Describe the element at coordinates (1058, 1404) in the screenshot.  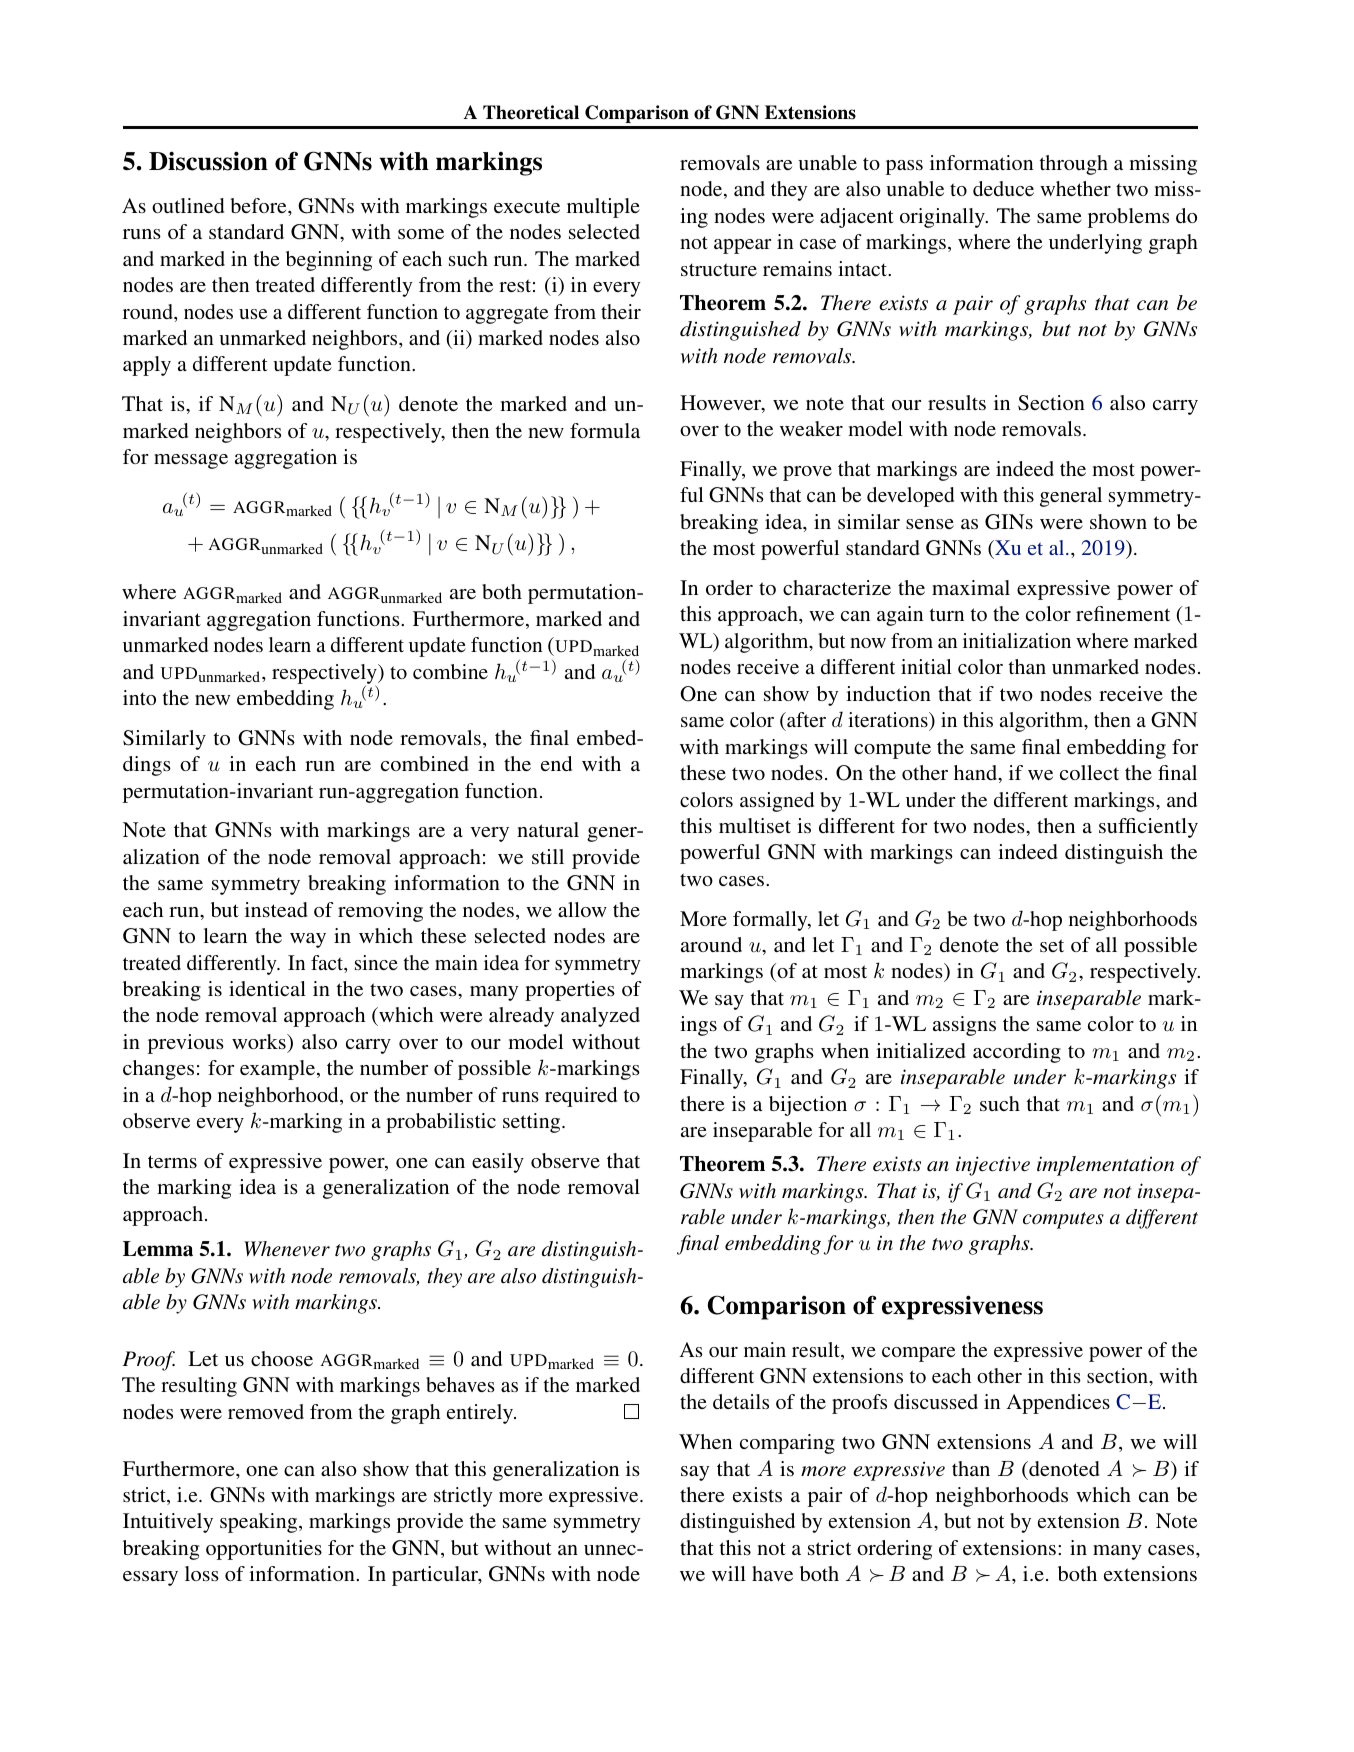
I see `Appendices` at that location.
